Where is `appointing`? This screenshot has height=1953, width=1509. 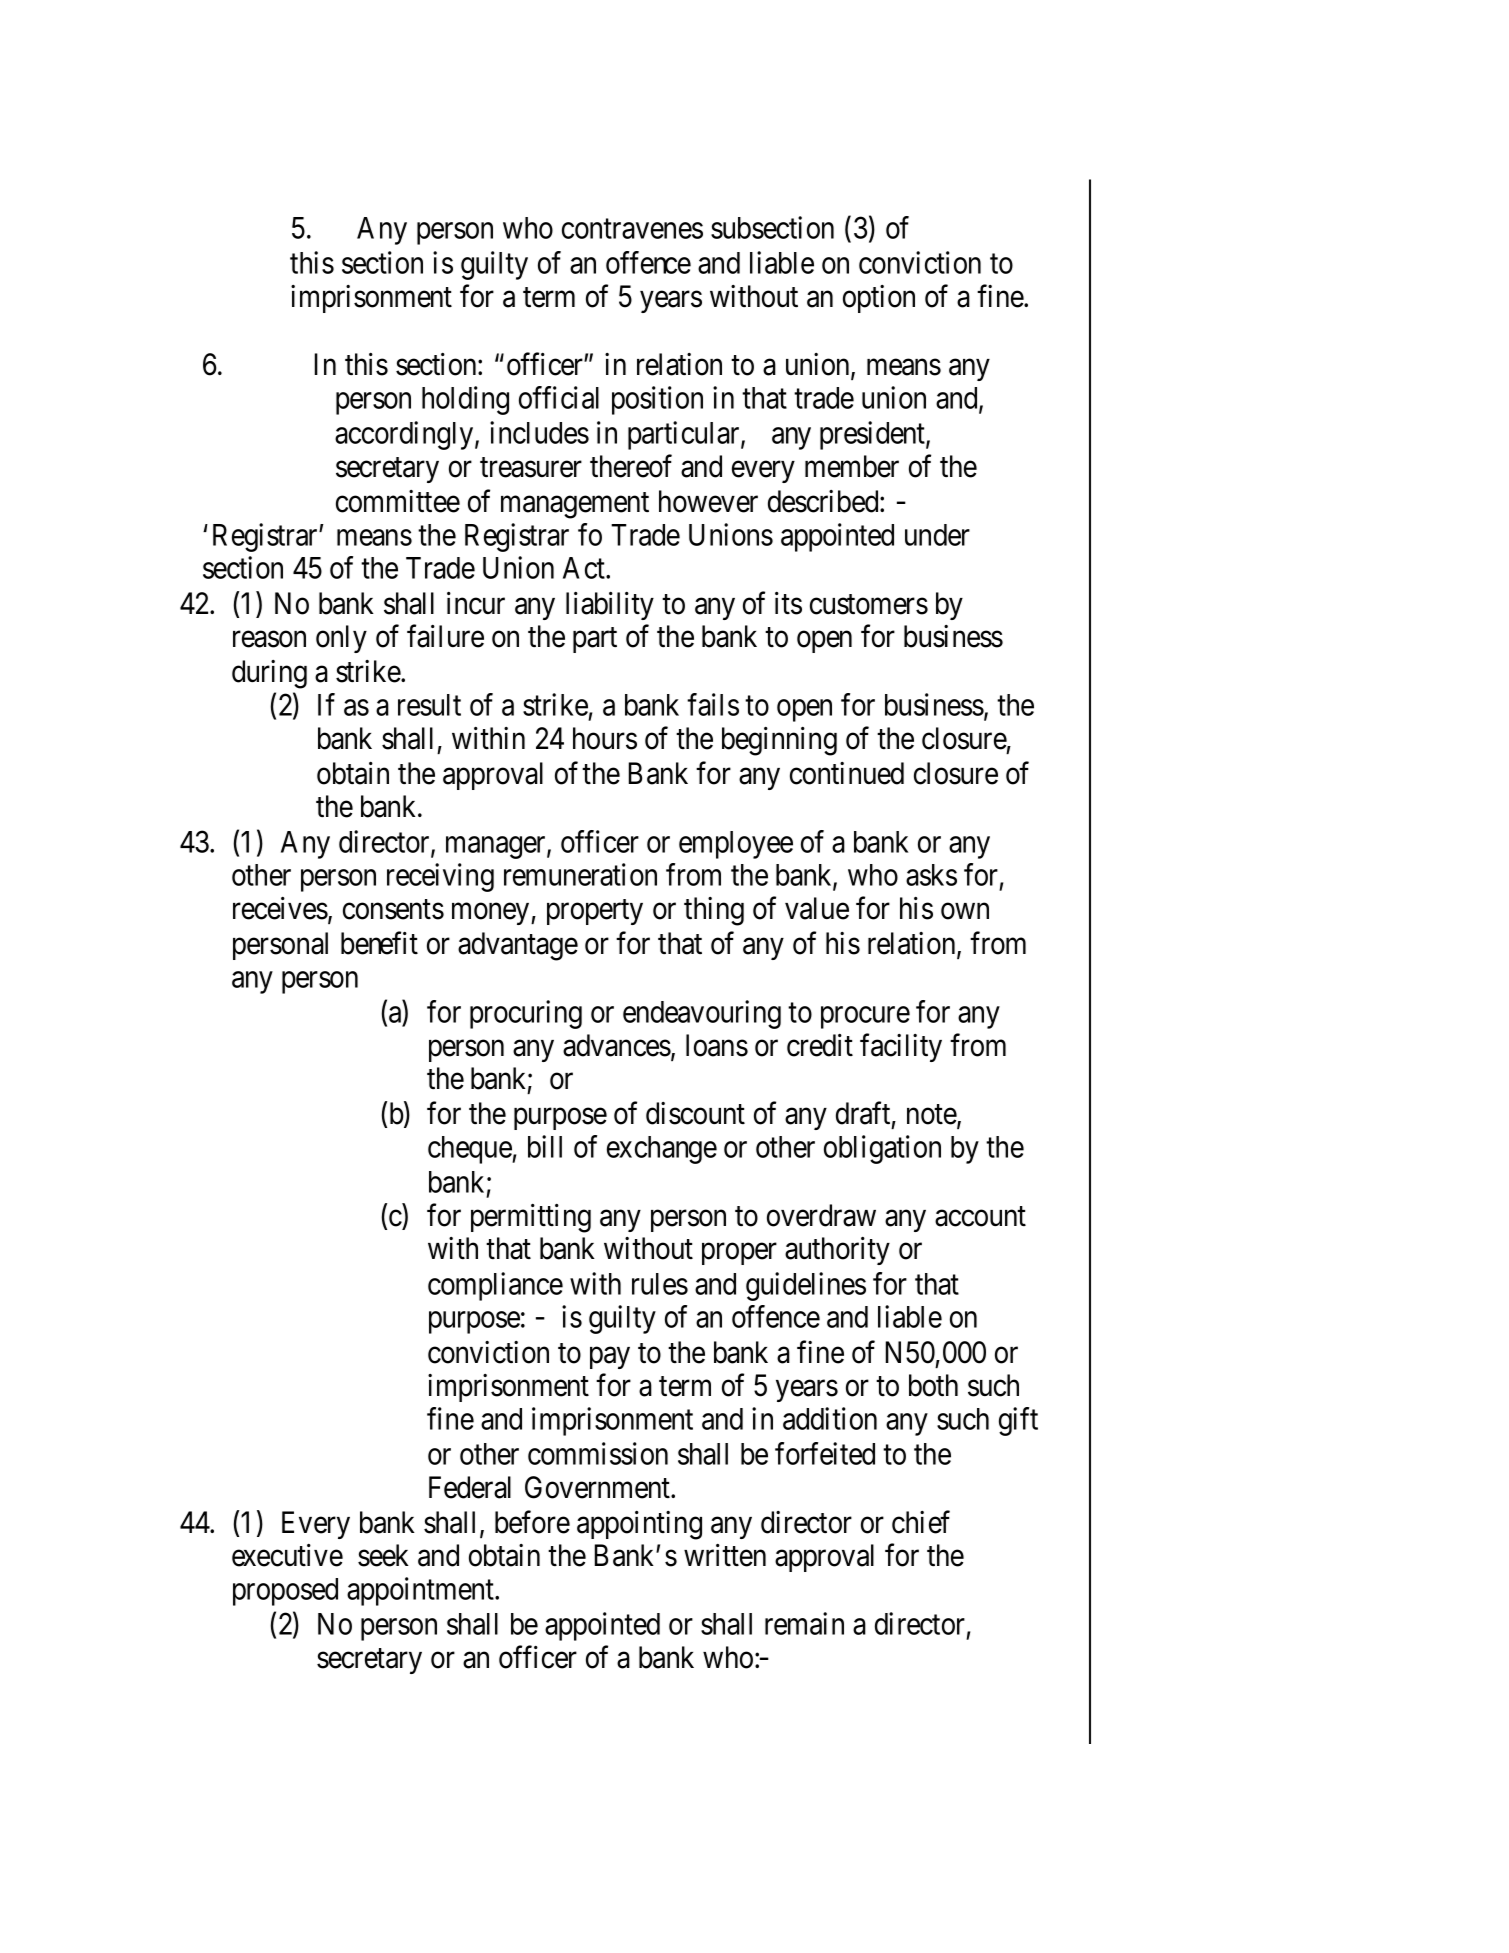
appointing is located at coordinates (639, 1525).
